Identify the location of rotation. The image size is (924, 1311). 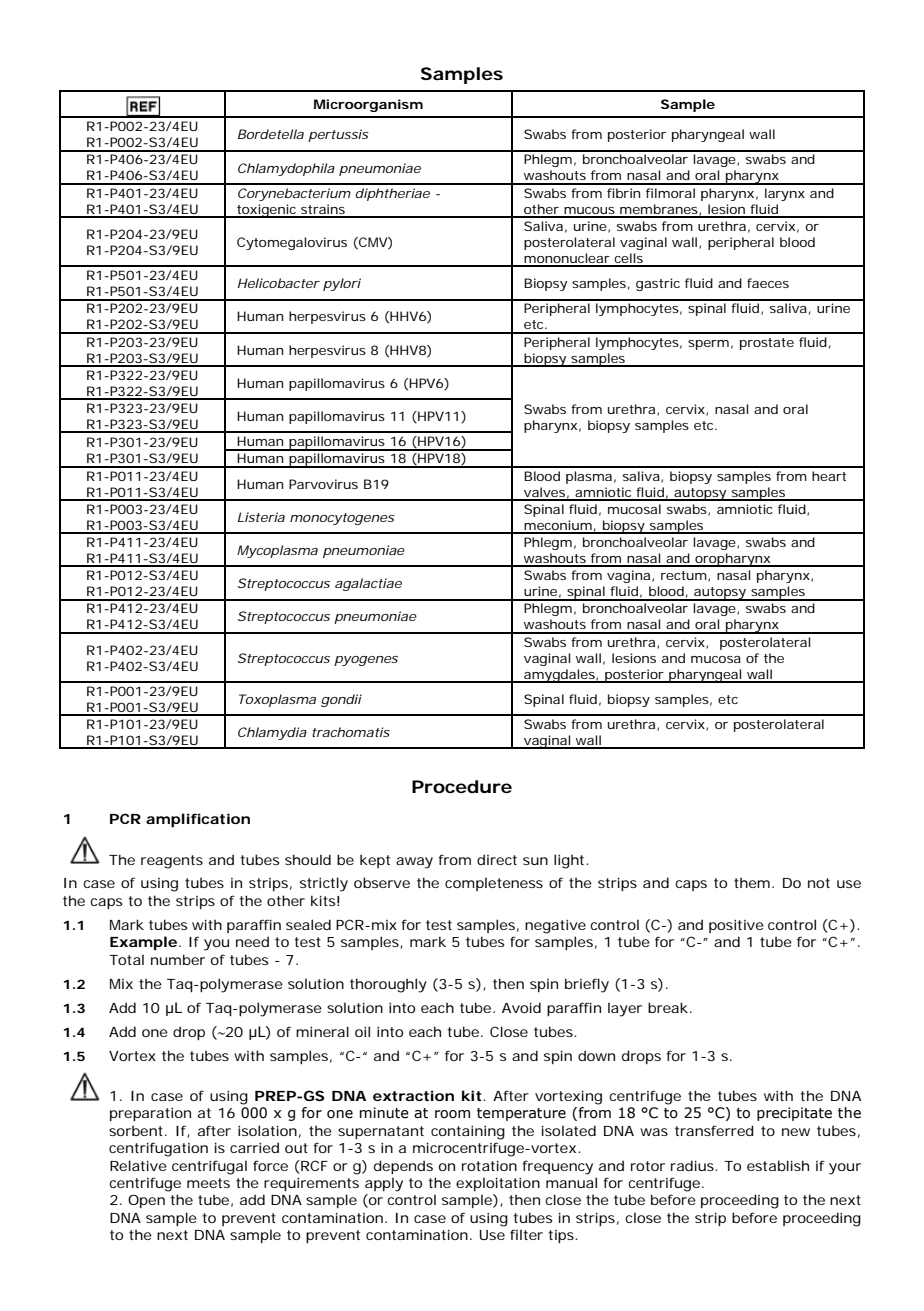
(489, 1166).
